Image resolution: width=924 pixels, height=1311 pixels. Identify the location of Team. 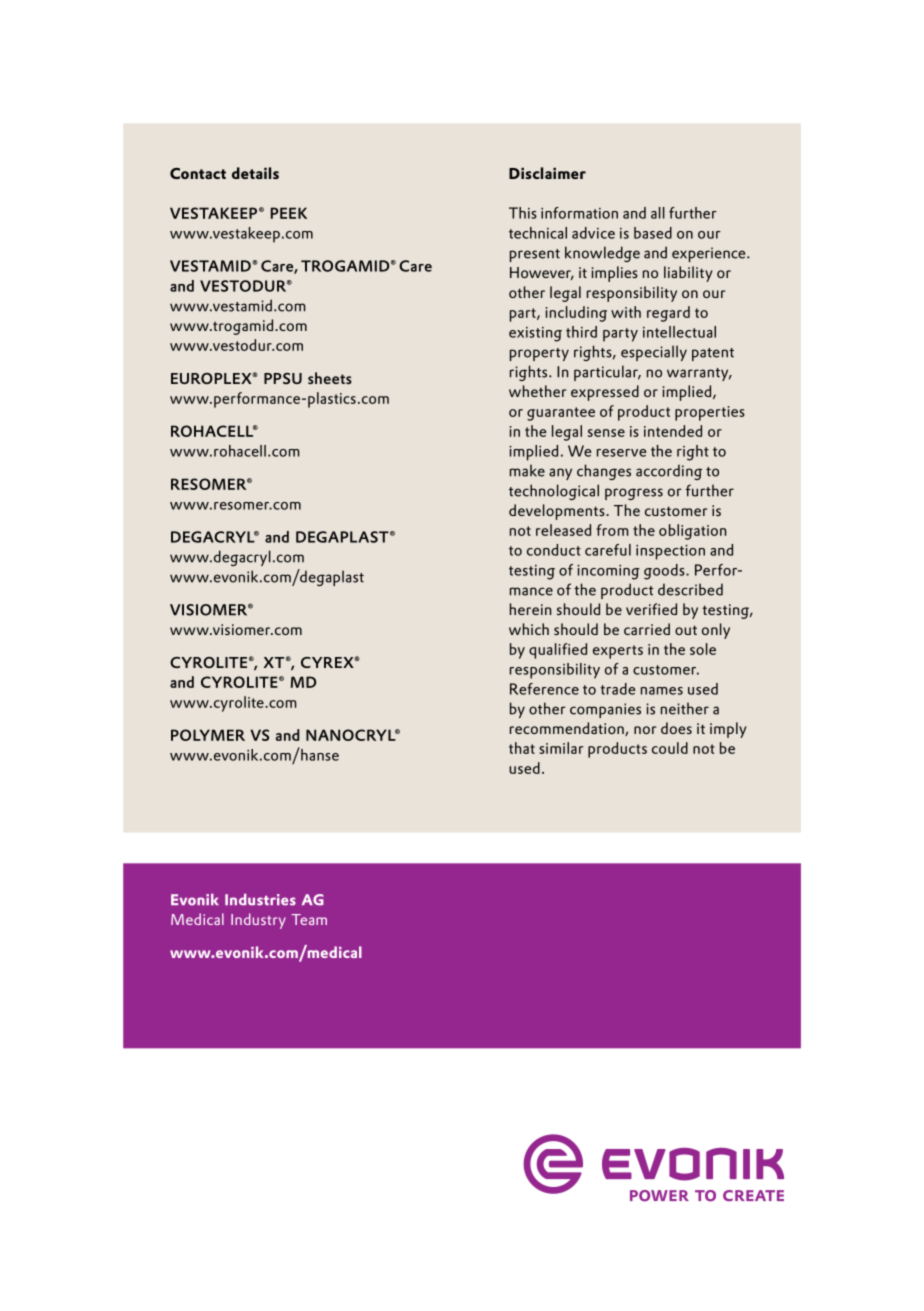
(309, 919).
